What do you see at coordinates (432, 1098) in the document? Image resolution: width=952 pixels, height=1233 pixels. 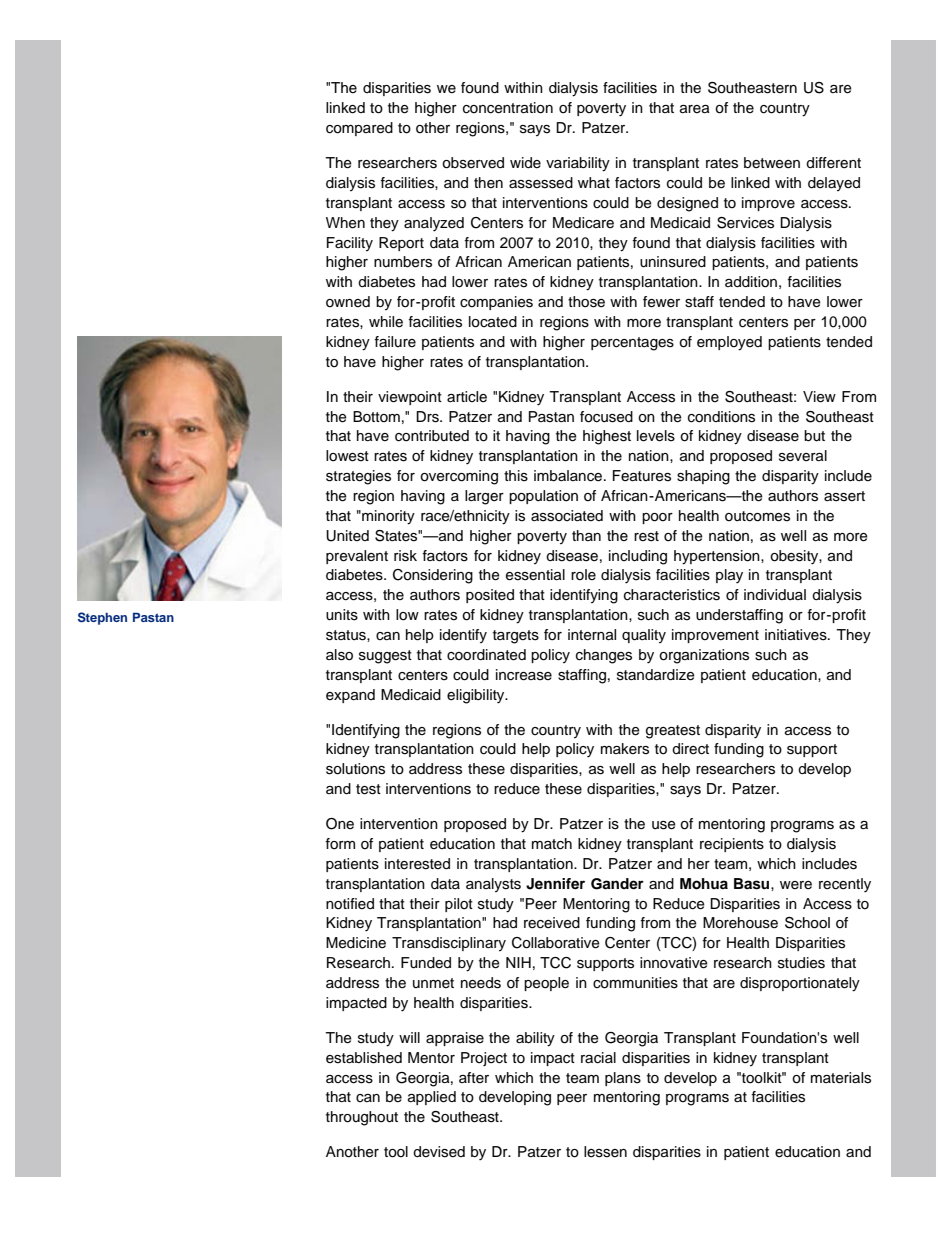 I see `applied` at bounding box center [432, 1098].
